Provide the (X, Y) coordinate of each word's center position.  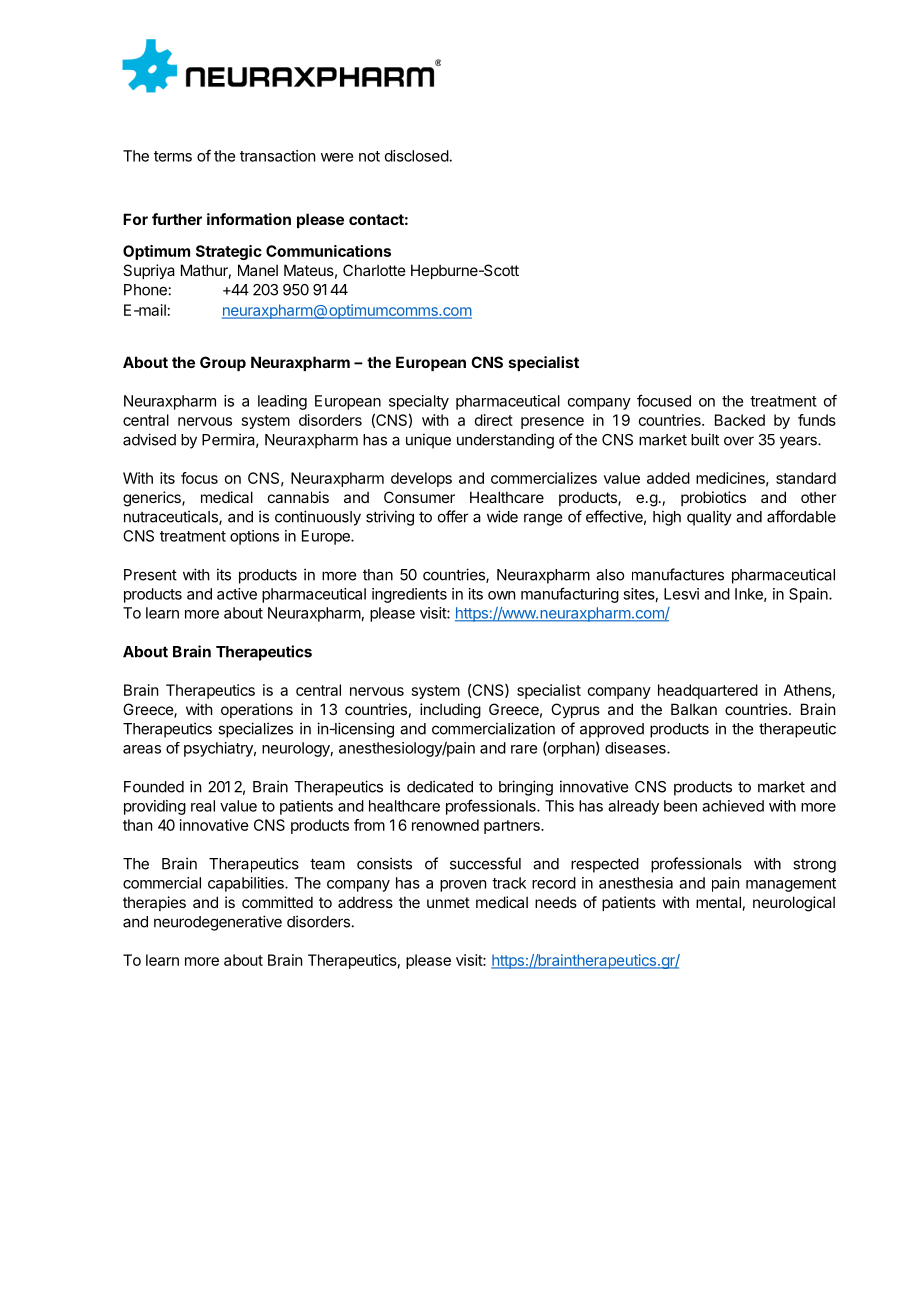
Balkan (694, 709)
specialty (419, 402)
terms (173, 156)
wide (502, 516)
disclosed (417, 156)
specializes (255, 730)
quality (709, 518)
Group (223, 363)
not (369, 156)
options (254, 537)
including (450, 711)
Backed (740, 420)
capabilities (247, 884)
